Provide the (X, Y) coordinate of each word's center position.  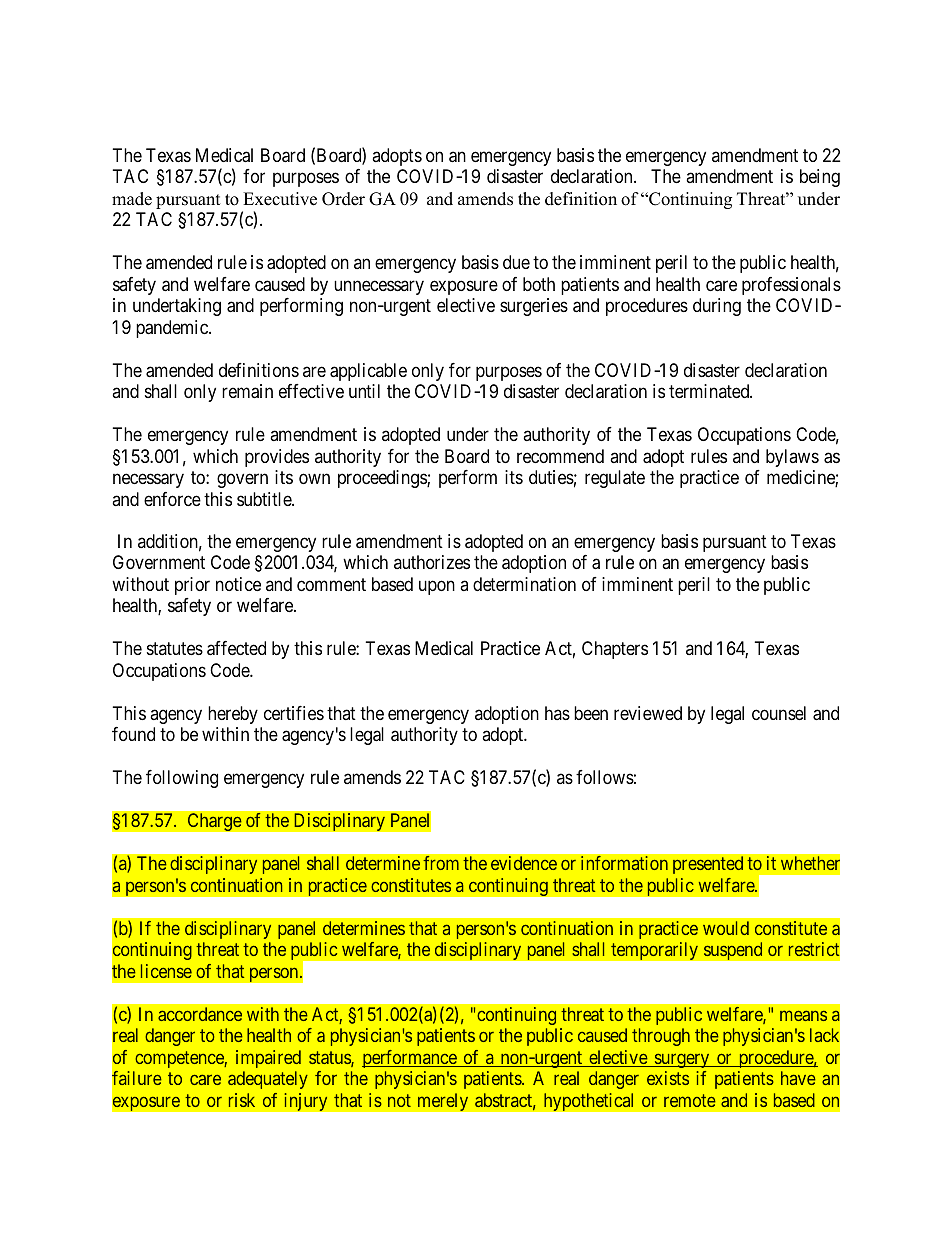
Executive (280, 199)
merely (443, 1102)
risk (242, 1100)
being (820, 178)
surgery (682, 1060)
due (516, 262)
